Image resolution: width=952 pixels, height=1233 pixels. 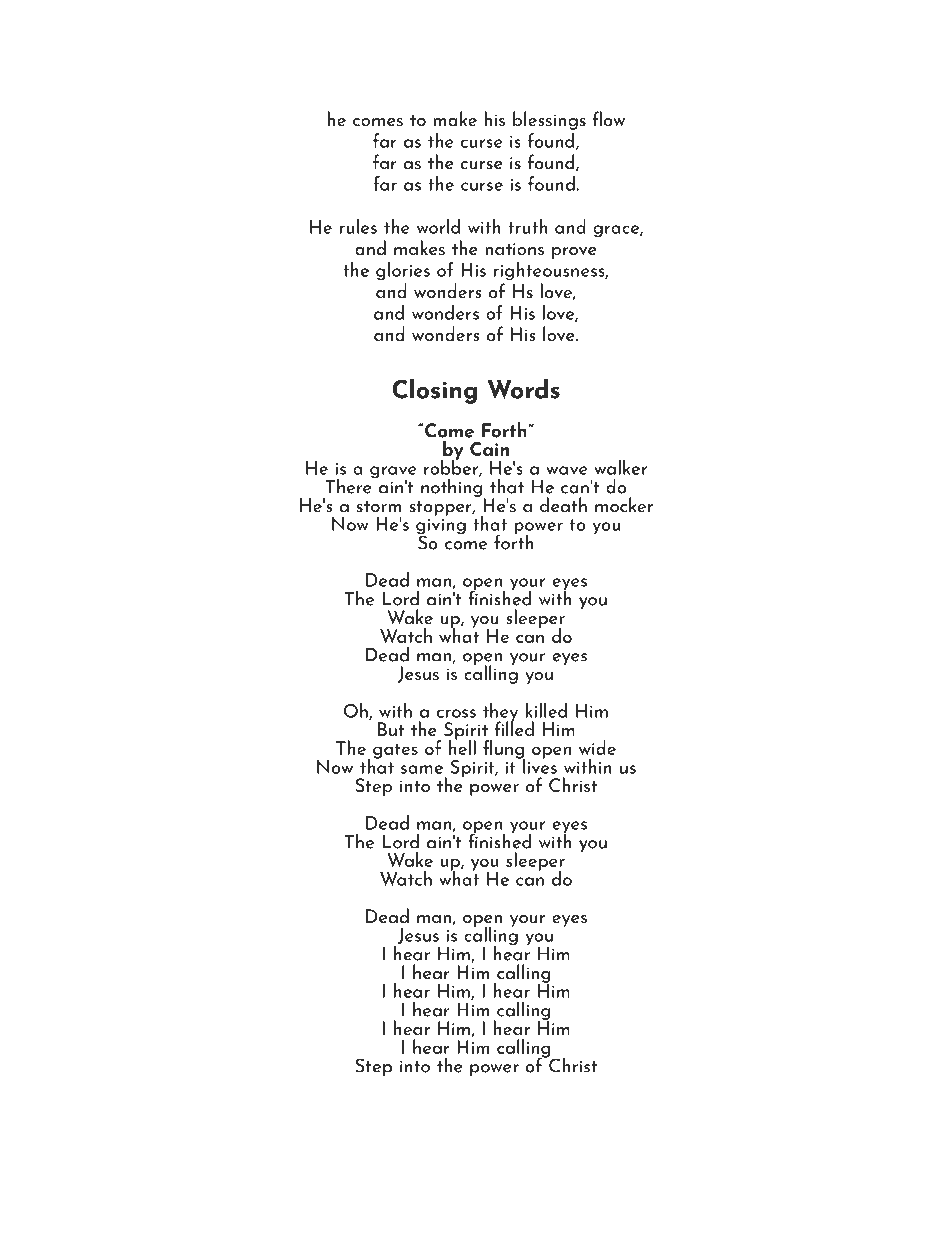 What do you see at coordinates (358, 226) in the image?
I see `rules` at bounding box center [358, 226].
